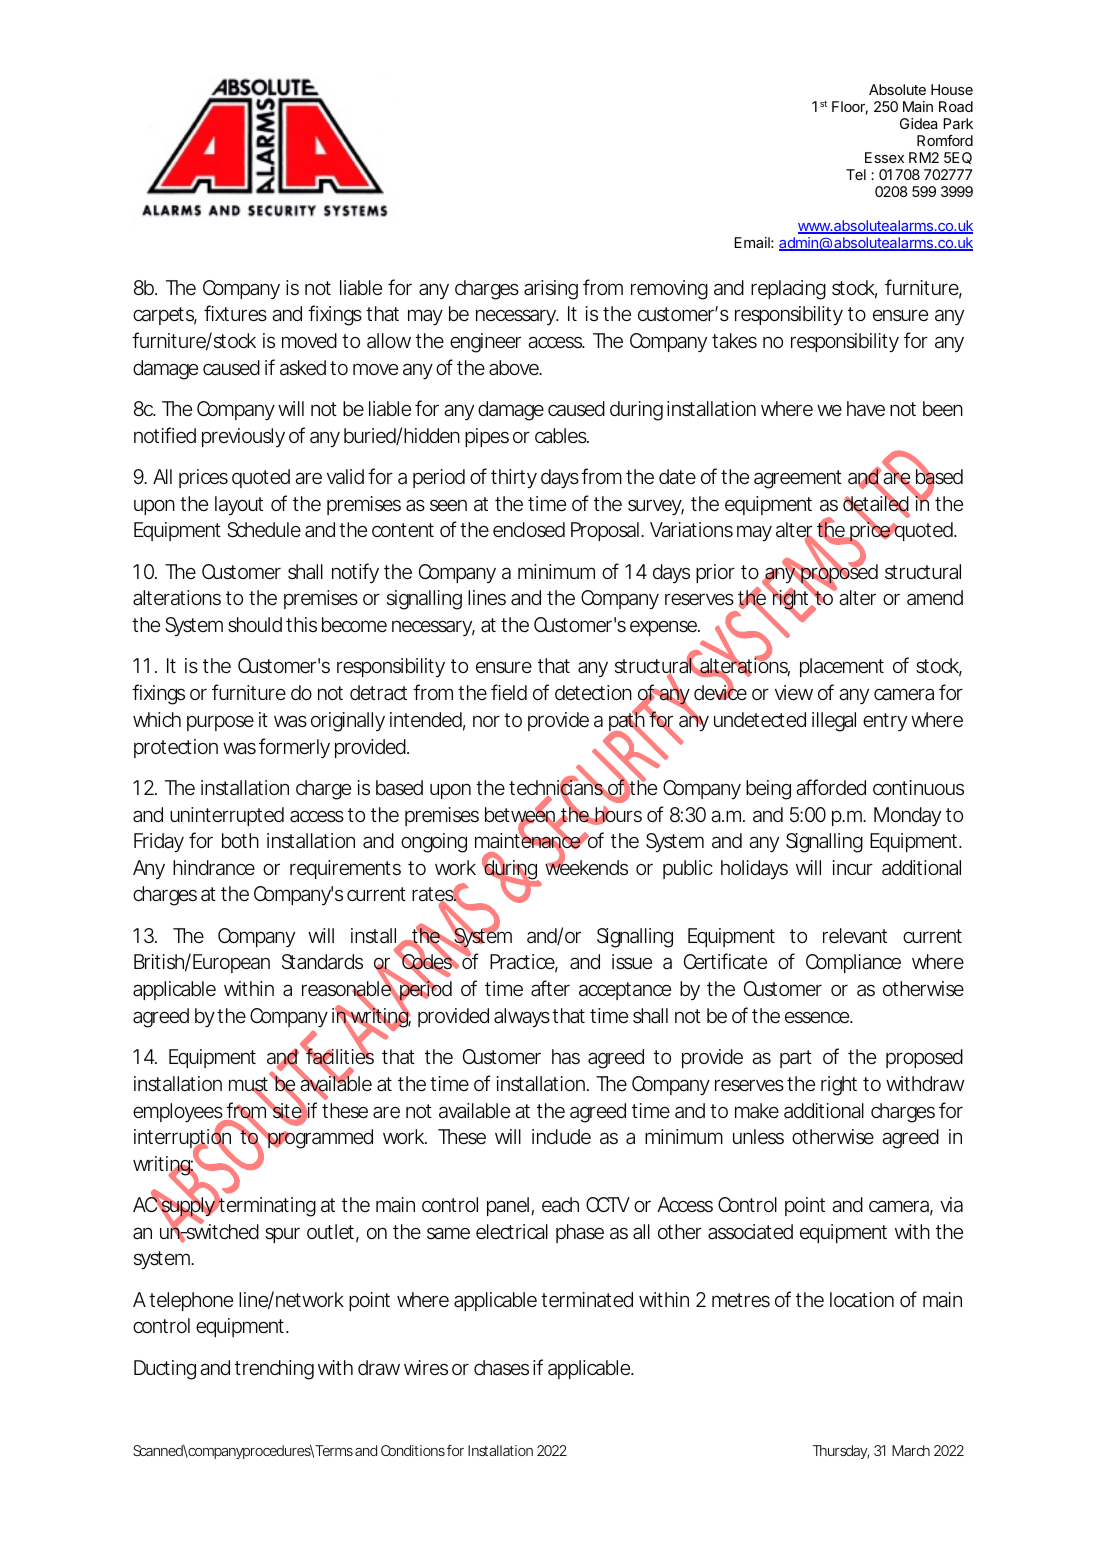 This screenshot has width=1095, height=1549. I want to click on after, so click(550, 988).
